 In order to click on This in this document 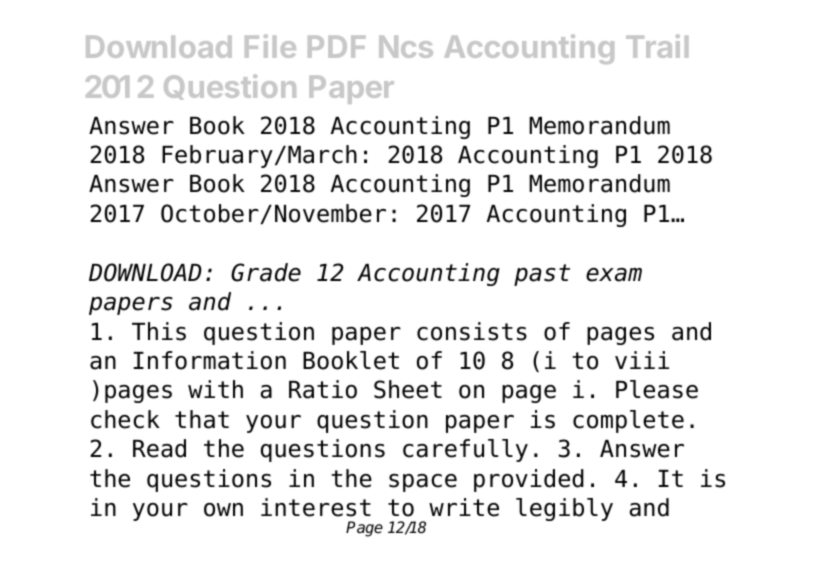, I will do `click(159, 331)`.
